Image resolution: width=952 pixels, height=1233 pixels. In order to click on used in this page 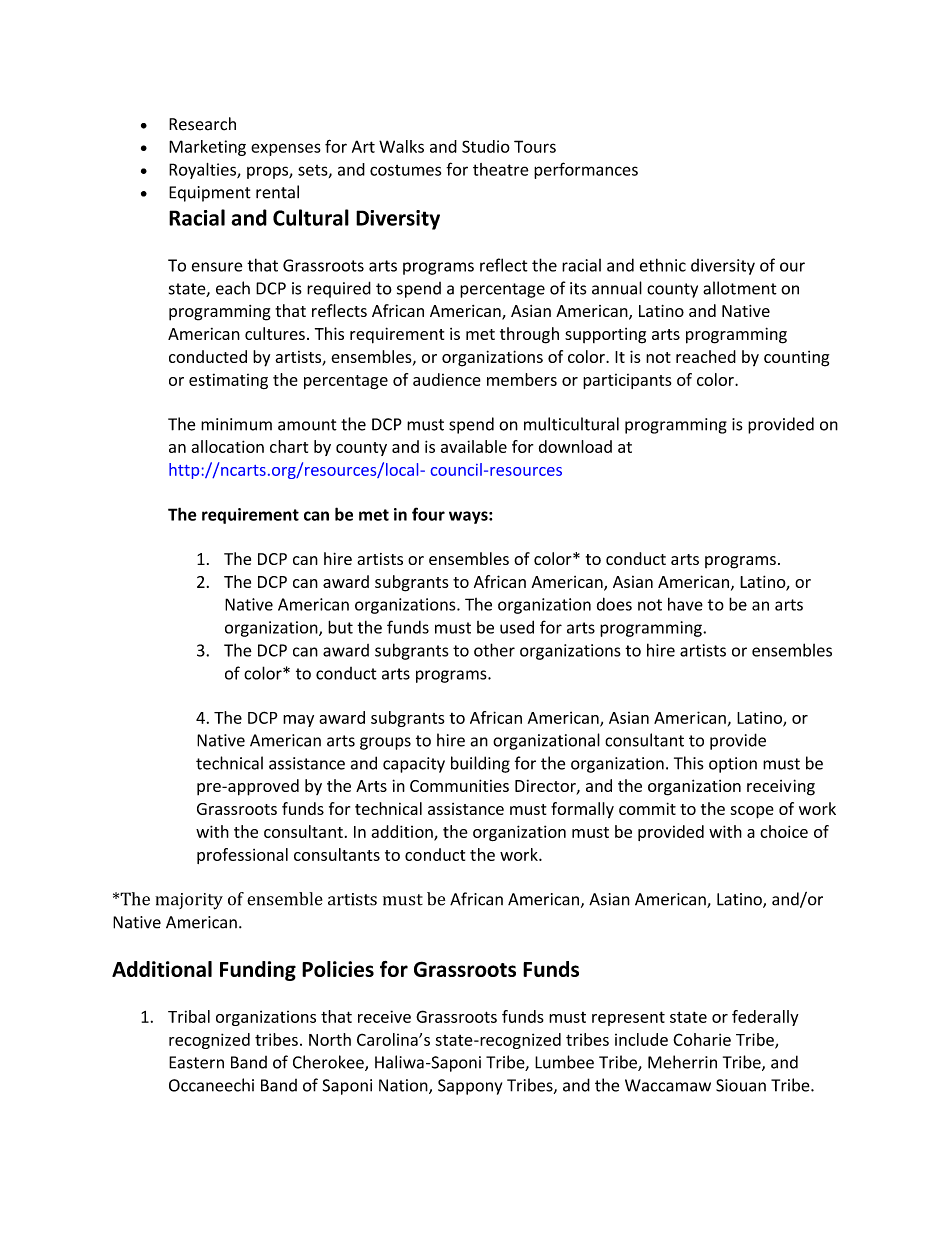, I will do `click(517, 627)`.
